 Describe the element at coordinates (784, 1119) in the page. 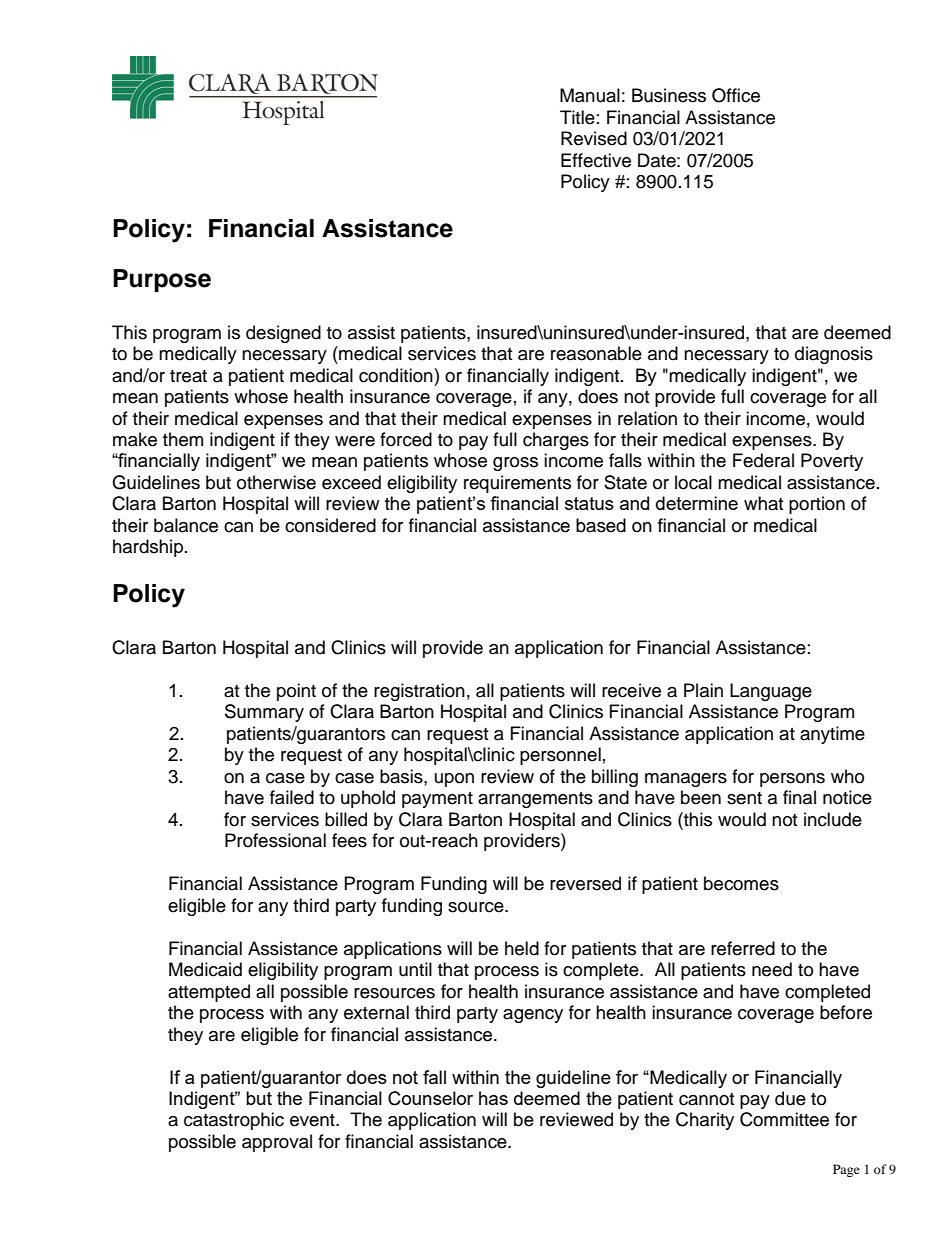

I see `Committee` at that location.
